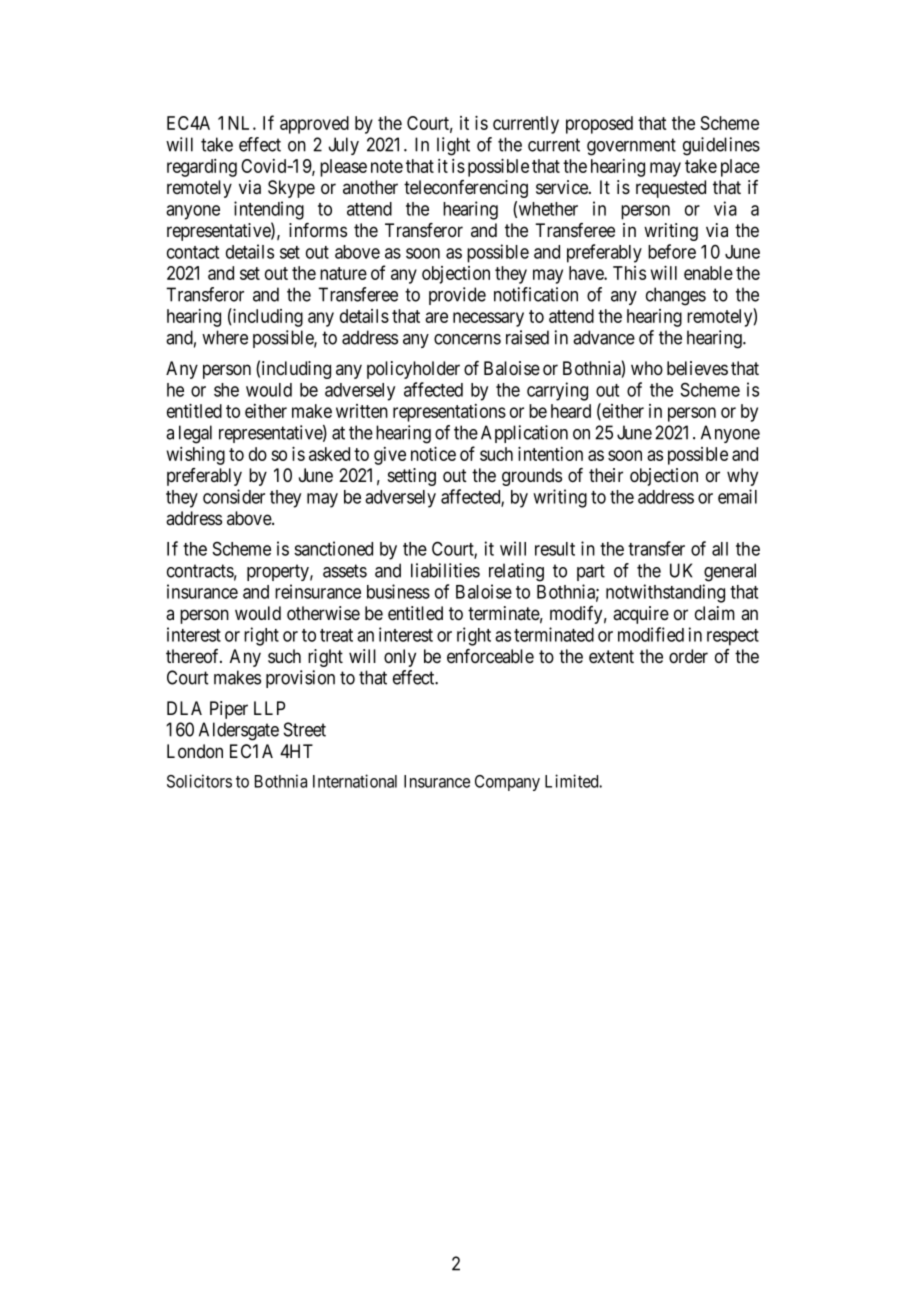 This screenshot has width=924, height=1308. What do you see at coordinates (631, 147) in the screenshot?
I see `government` at bounding box center [631, 147].
